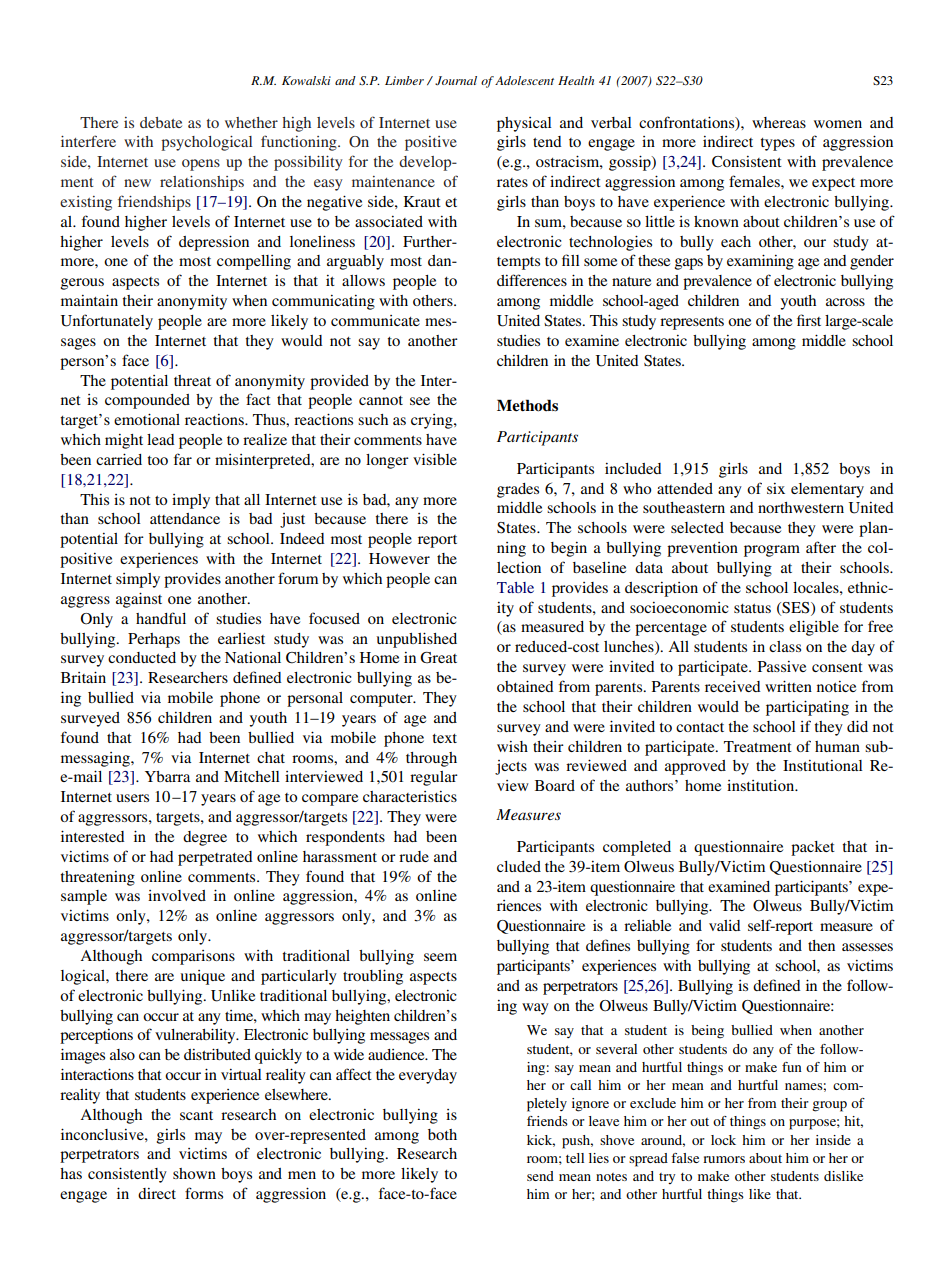  Describe the element at coordinates (524, 124) in the page. I see `physical` at that location.
